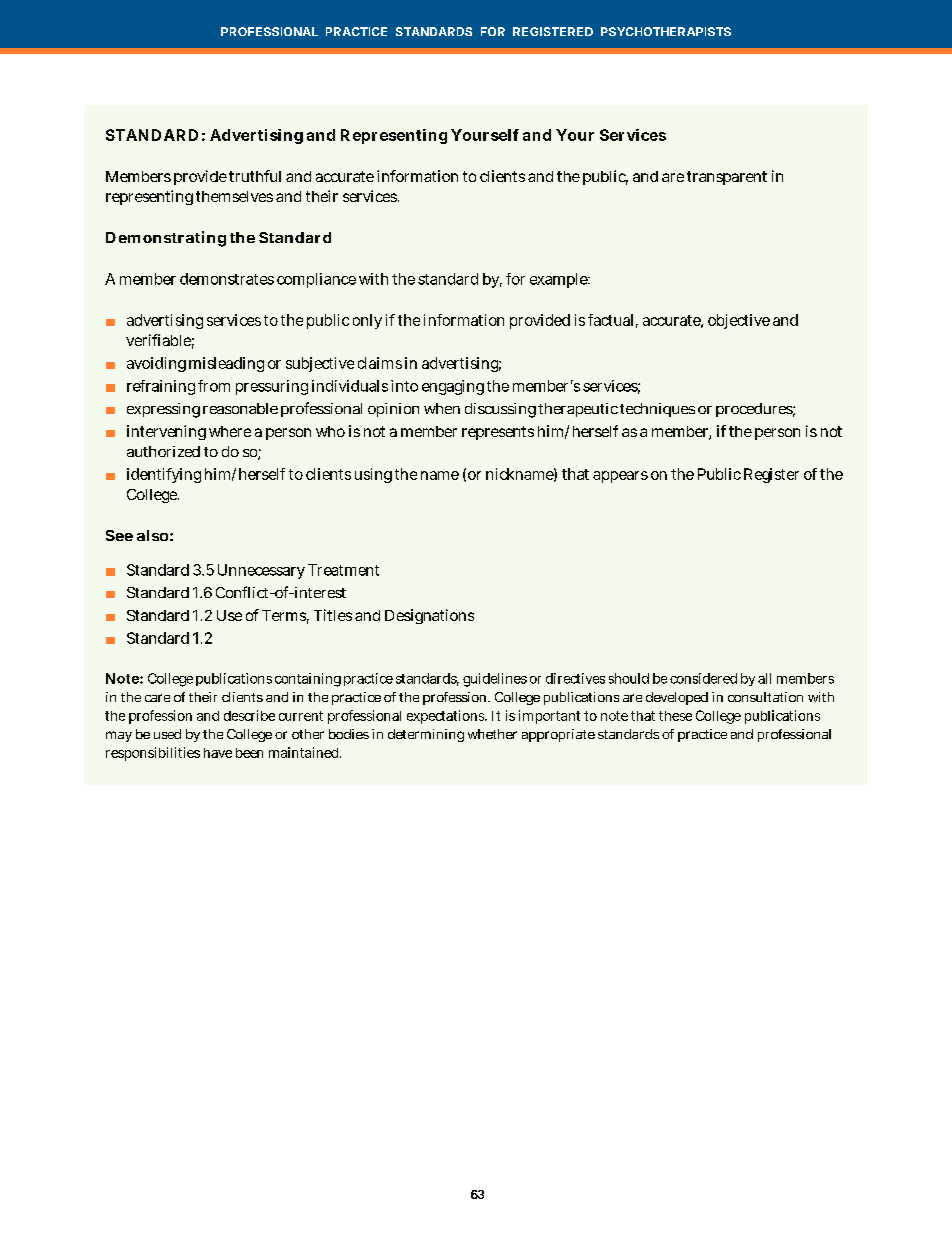  What do you see at coordinates (167, 734) in the screenshot?
I see `used` at bounding box center [167, 734].
